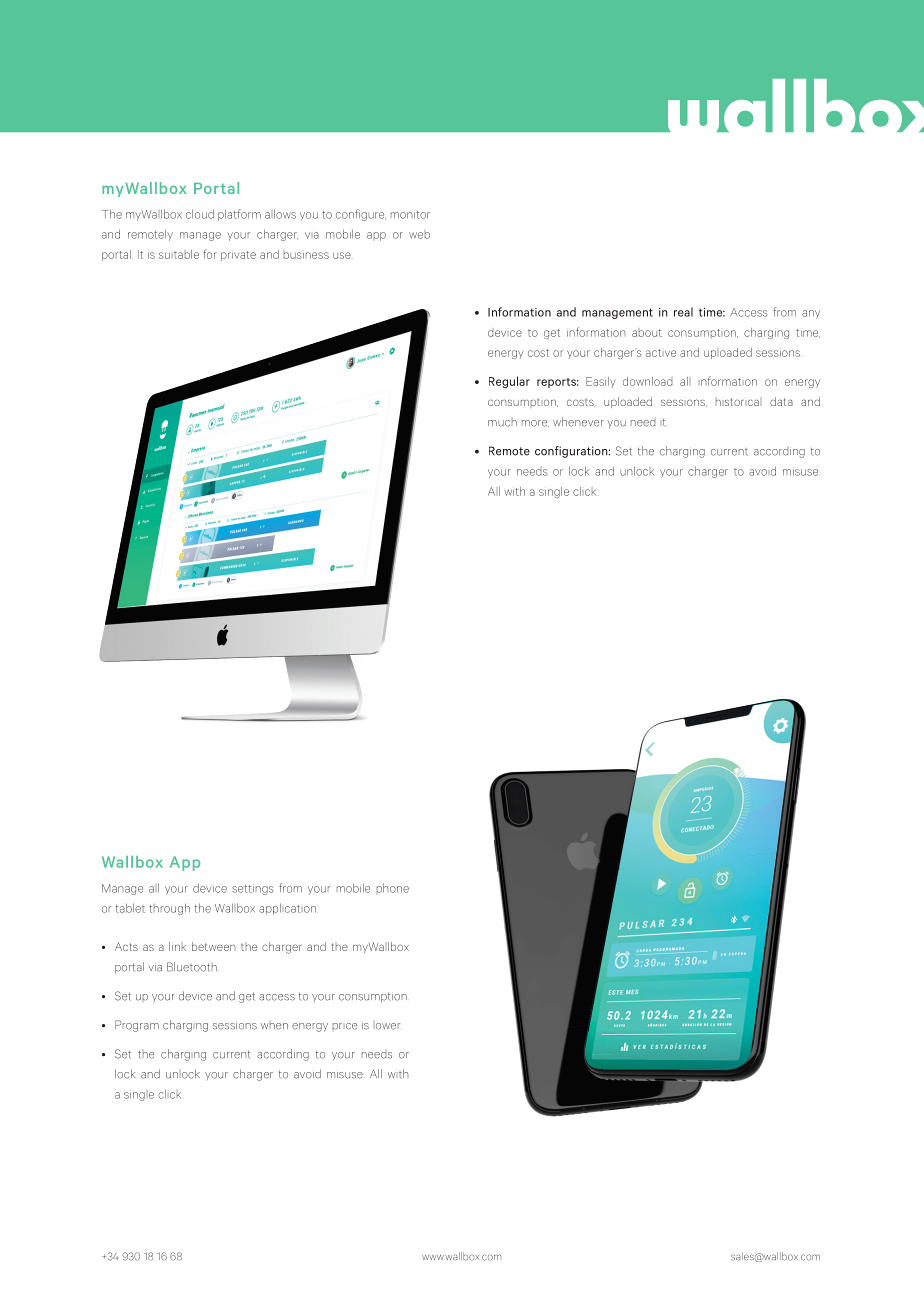 The image size is (924, 1308). Describe the element at coordinates (192, 967) in the document. I see `Bluetooth` at that location.
